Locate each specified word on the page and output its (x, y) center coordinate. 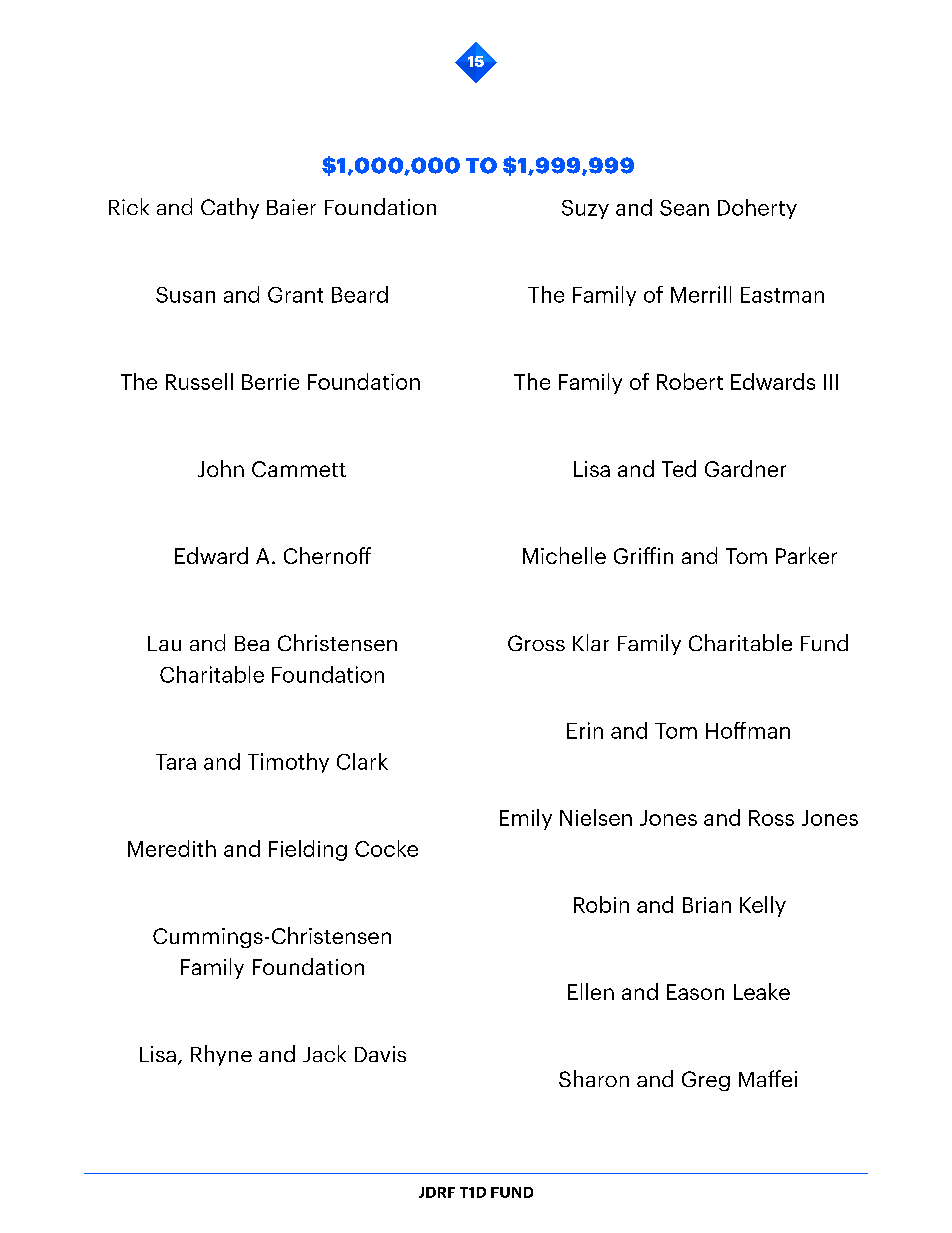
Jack (324, 1053)
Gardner (745, 468)
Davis (380, 1054)
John (221, 468)
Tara (176, 762)
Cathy (230, 208)
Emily (526, 819)
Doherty (757, 209)
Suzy (585, 209)
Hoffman (748, 730)
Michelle (564, 555)
